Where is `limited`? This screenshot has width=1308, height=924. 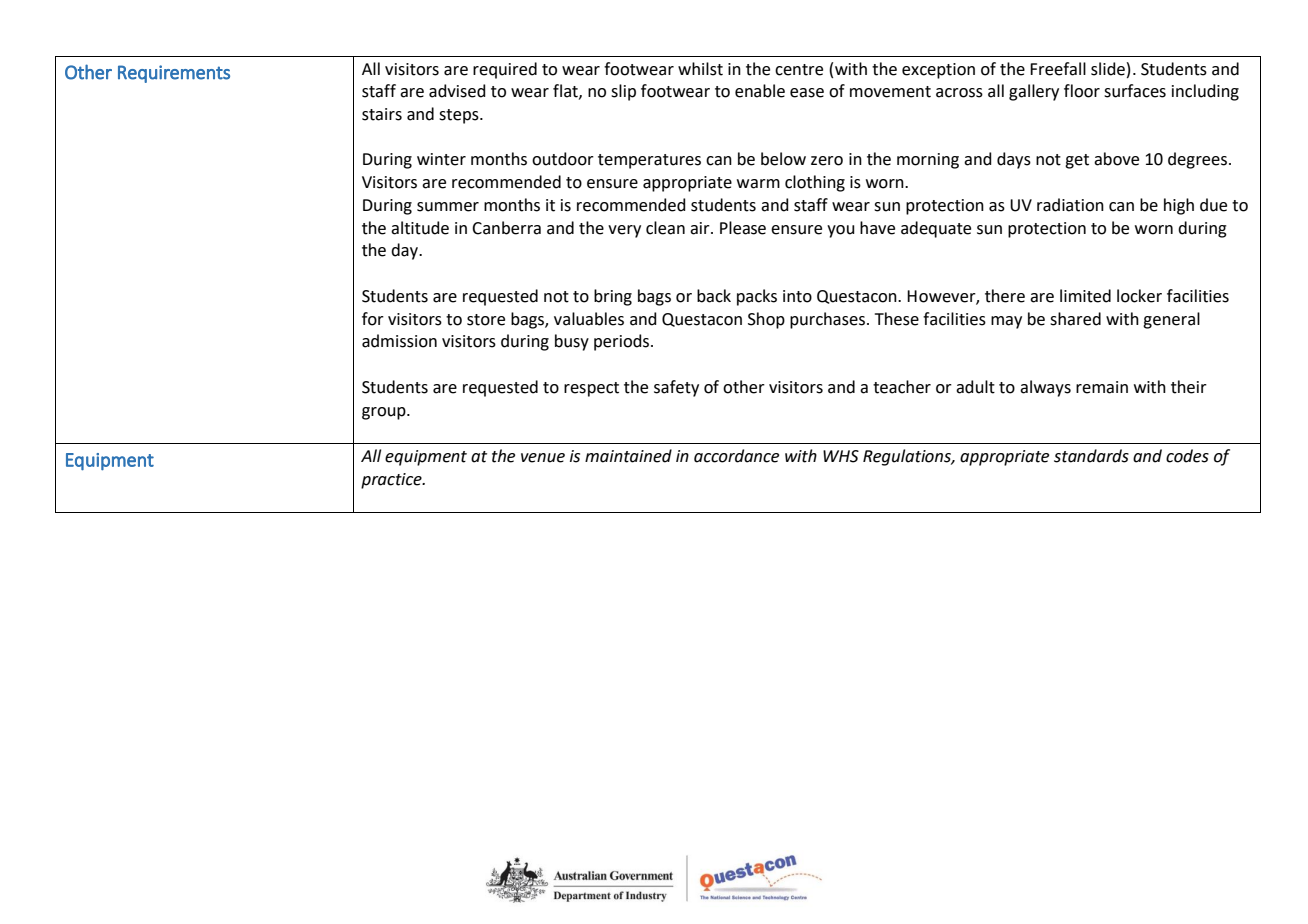 limited is located at coordinates (1085, 296).
